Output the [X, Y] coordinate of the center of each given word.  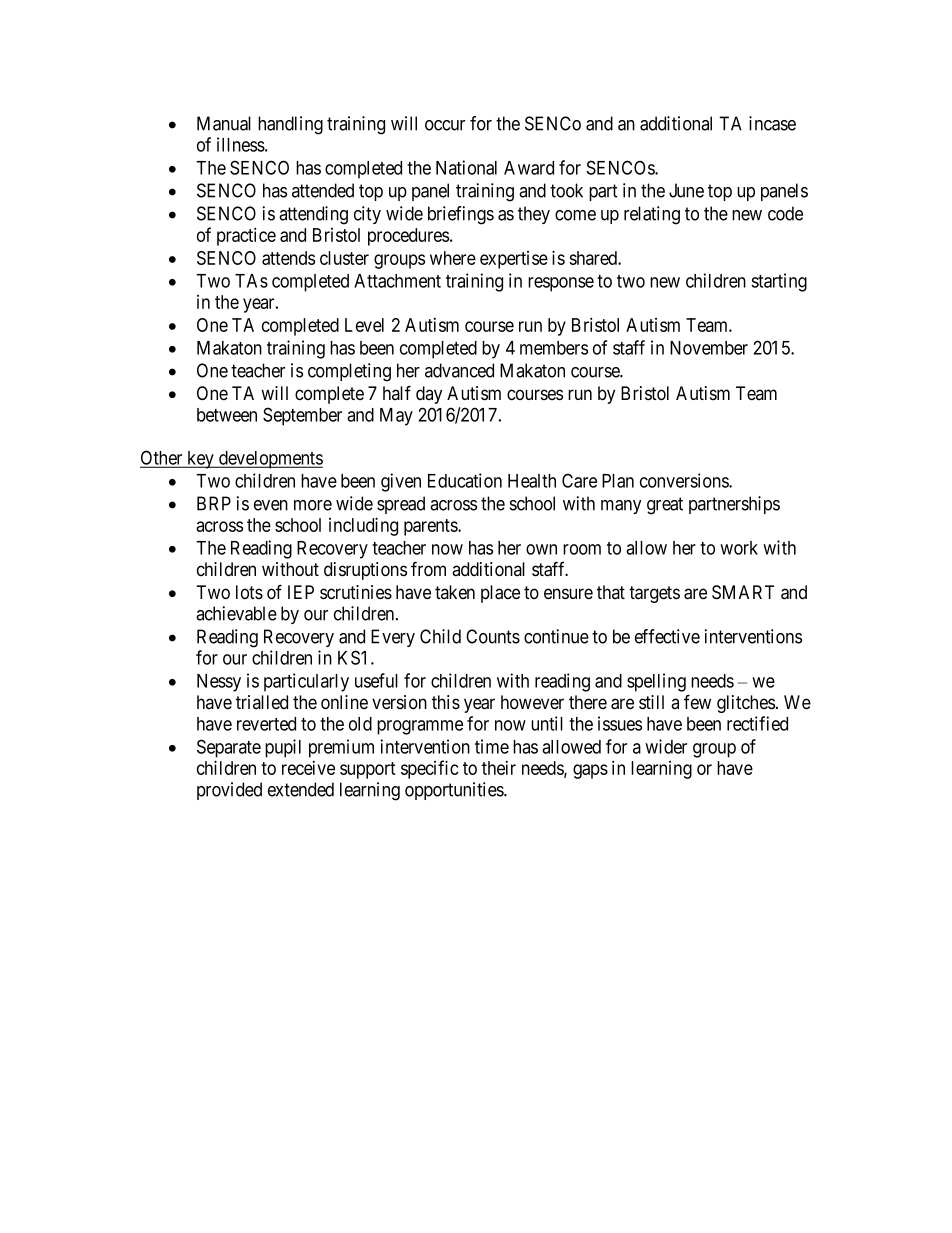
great [665, 506]
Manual [224, 123]
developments [270, 460]
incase [772, 123]
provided [229, 791]
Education [465, 480]
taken [455, 592]
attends [288, 258]
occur [445, 125]
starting [779, 282]
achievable [236, 613]
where [453, 258]
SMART [743, 592]
